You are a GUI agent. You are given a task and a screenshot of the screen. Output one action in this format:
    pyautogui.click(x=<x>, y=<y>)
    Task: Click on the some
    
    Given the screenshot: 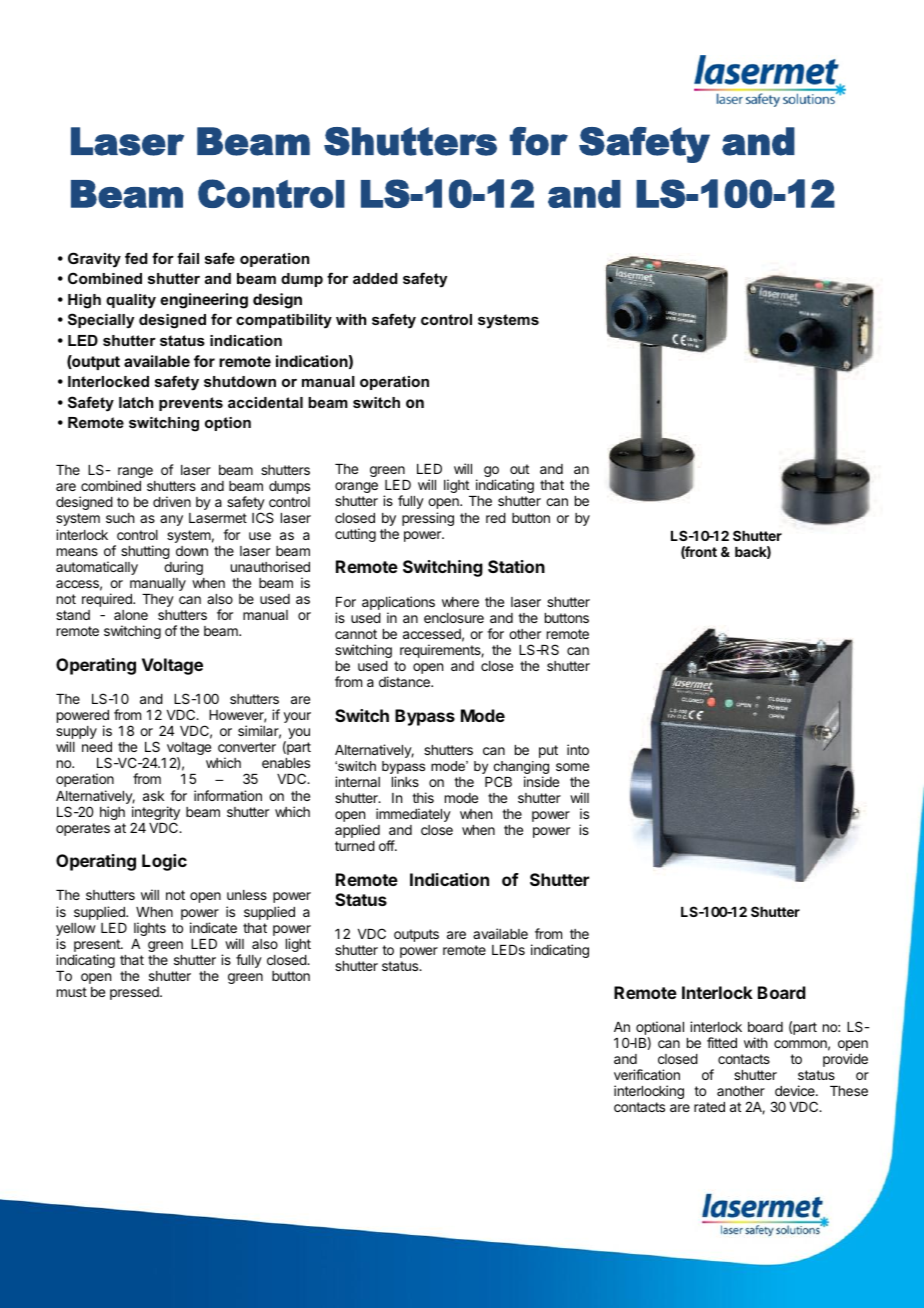 What is the action you would take?
    pyautogui.click(x=572, y=767)
